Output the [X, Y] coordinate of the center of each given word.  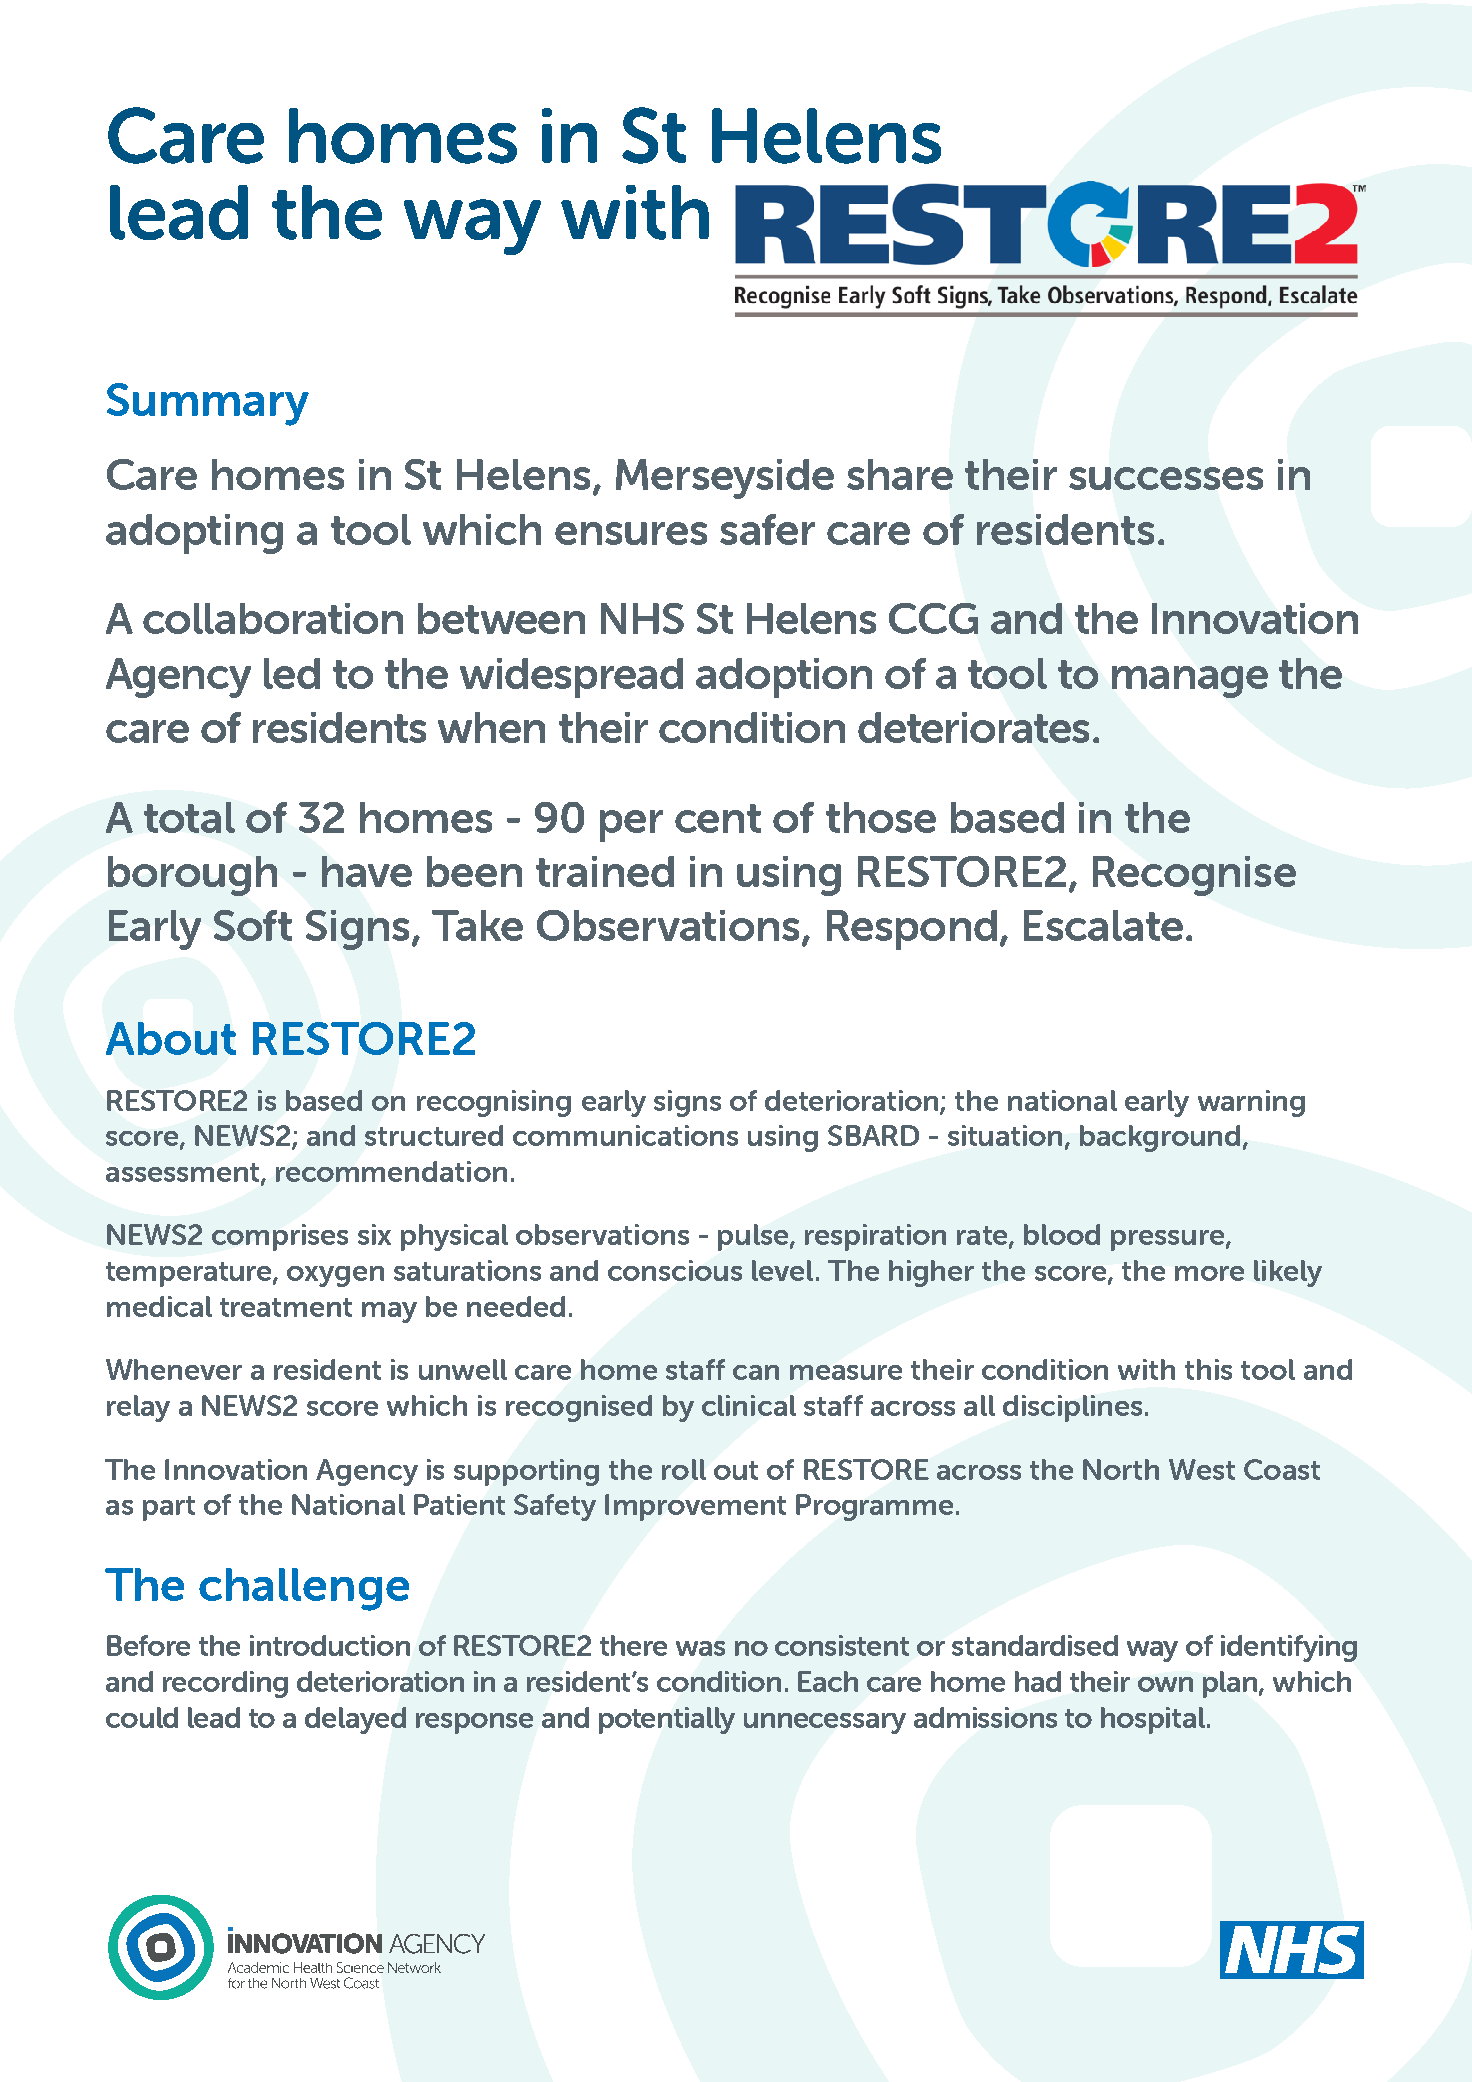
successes [1166, 478]
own [1165, 1684]
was [700, 1648]
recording [225, 1684]
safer [767, 529]
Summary [208, 404]
